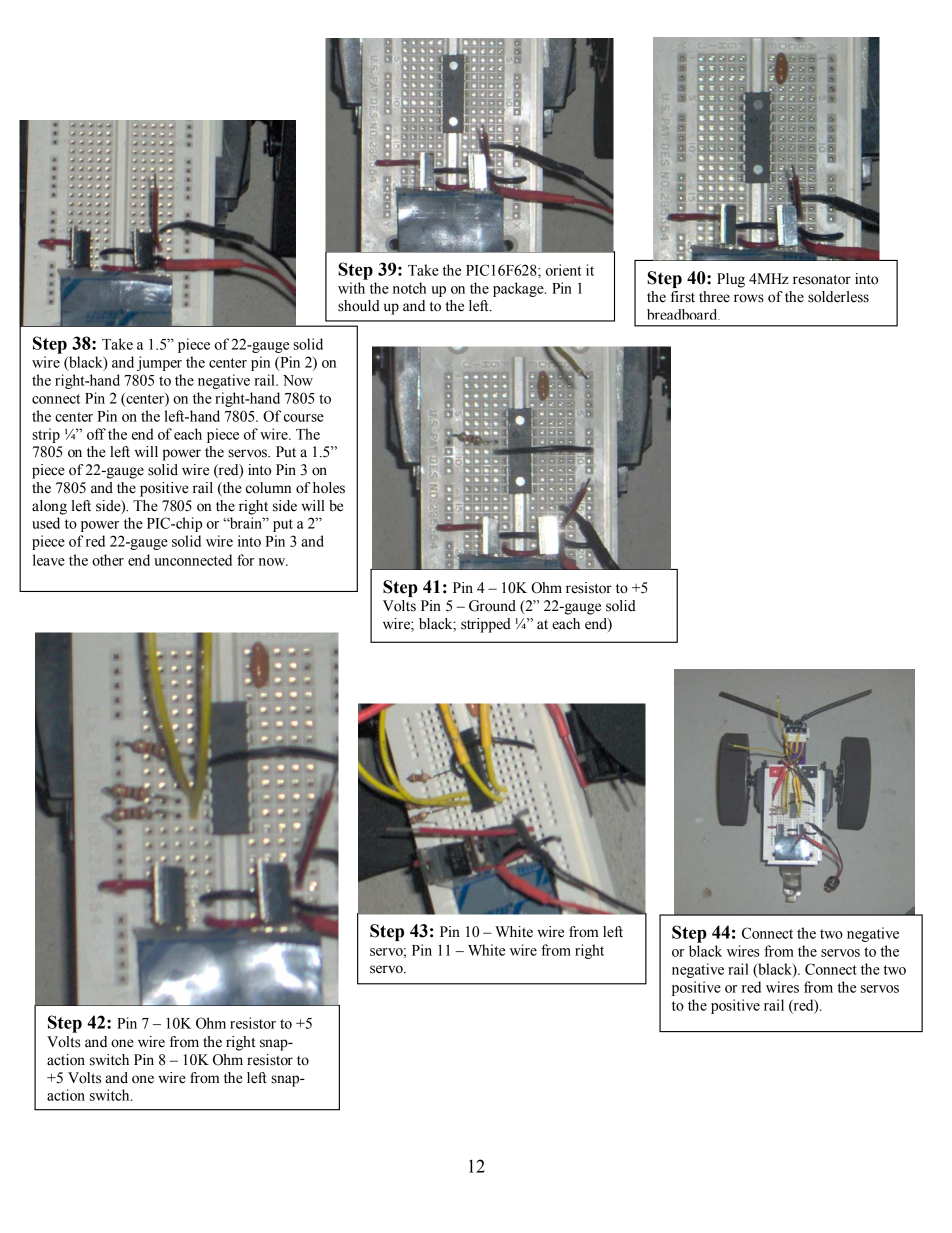  Describe the element at coordinates (409, 288) in the screenshot. I see `notch` at that location.
